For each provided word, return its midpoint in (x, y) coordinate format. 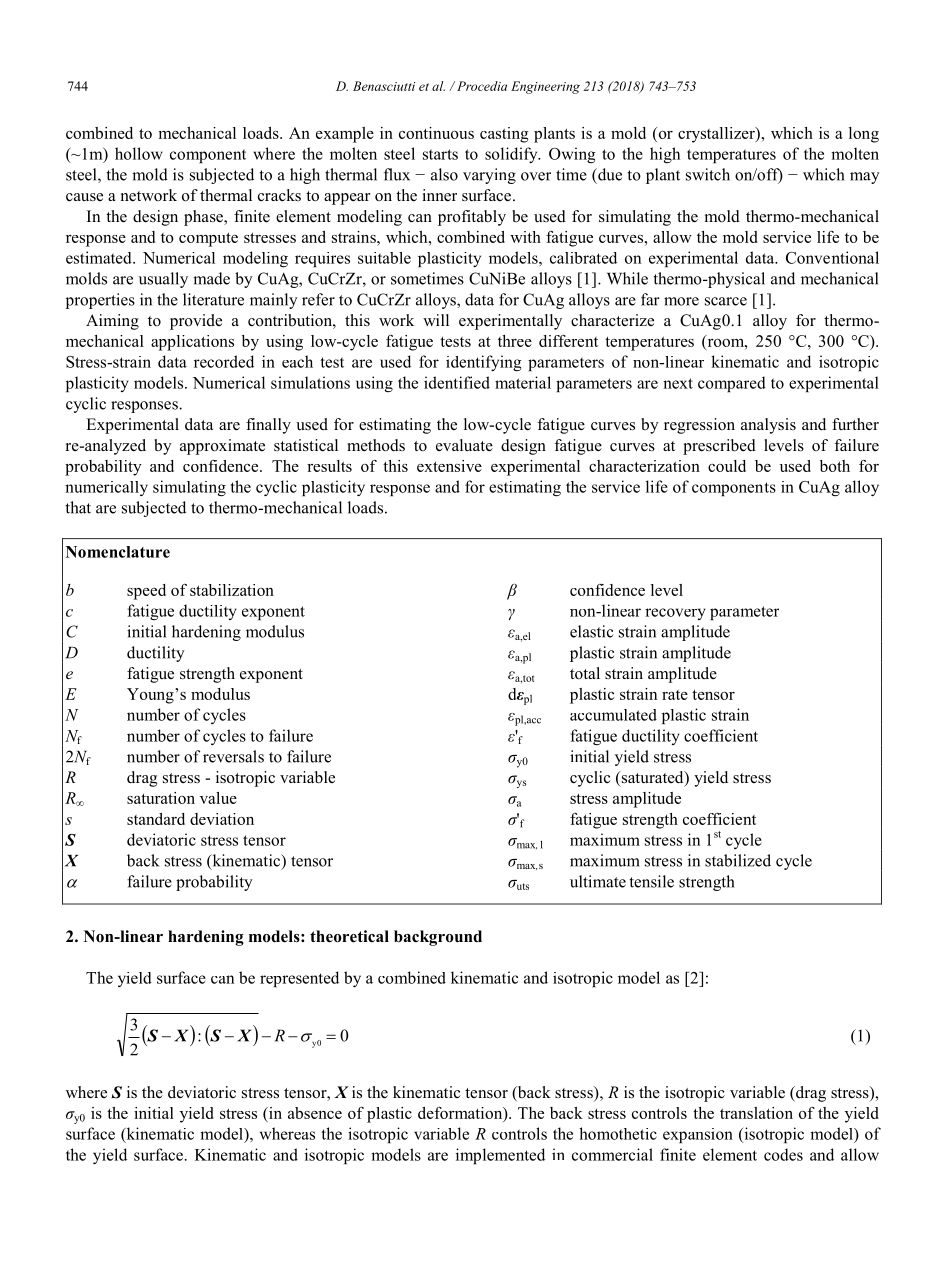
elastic (591, 631)
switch (708, 174)
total (585, 673)
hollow (139, 153)
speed (146, 592)
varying (489, 176)
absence (315, 1113)
